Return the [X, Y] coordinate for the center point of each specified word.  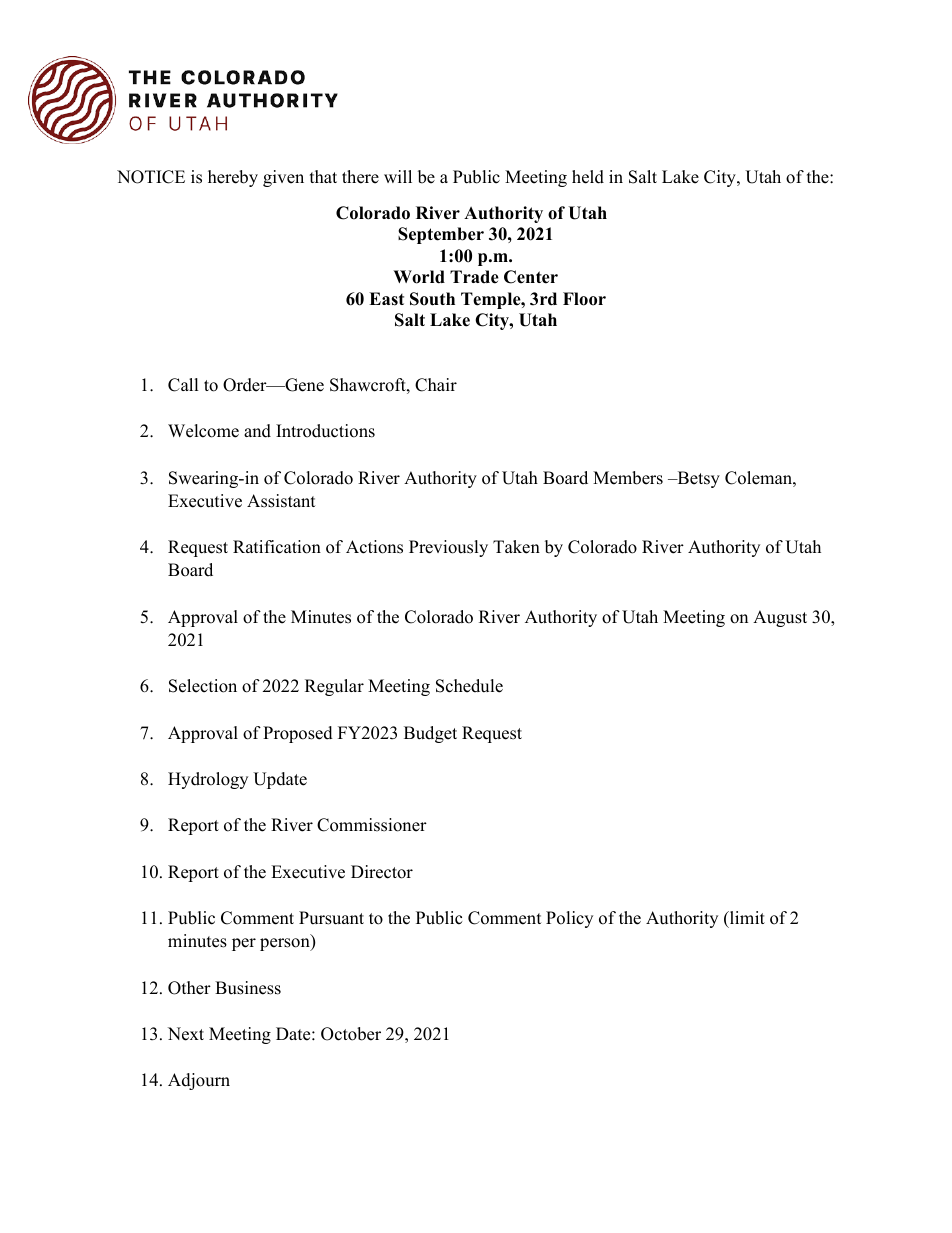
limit [746, 917]
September [441, 235]
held [588, 177]
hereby [233, 178]
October [351, 1034]
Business [248, 988]
